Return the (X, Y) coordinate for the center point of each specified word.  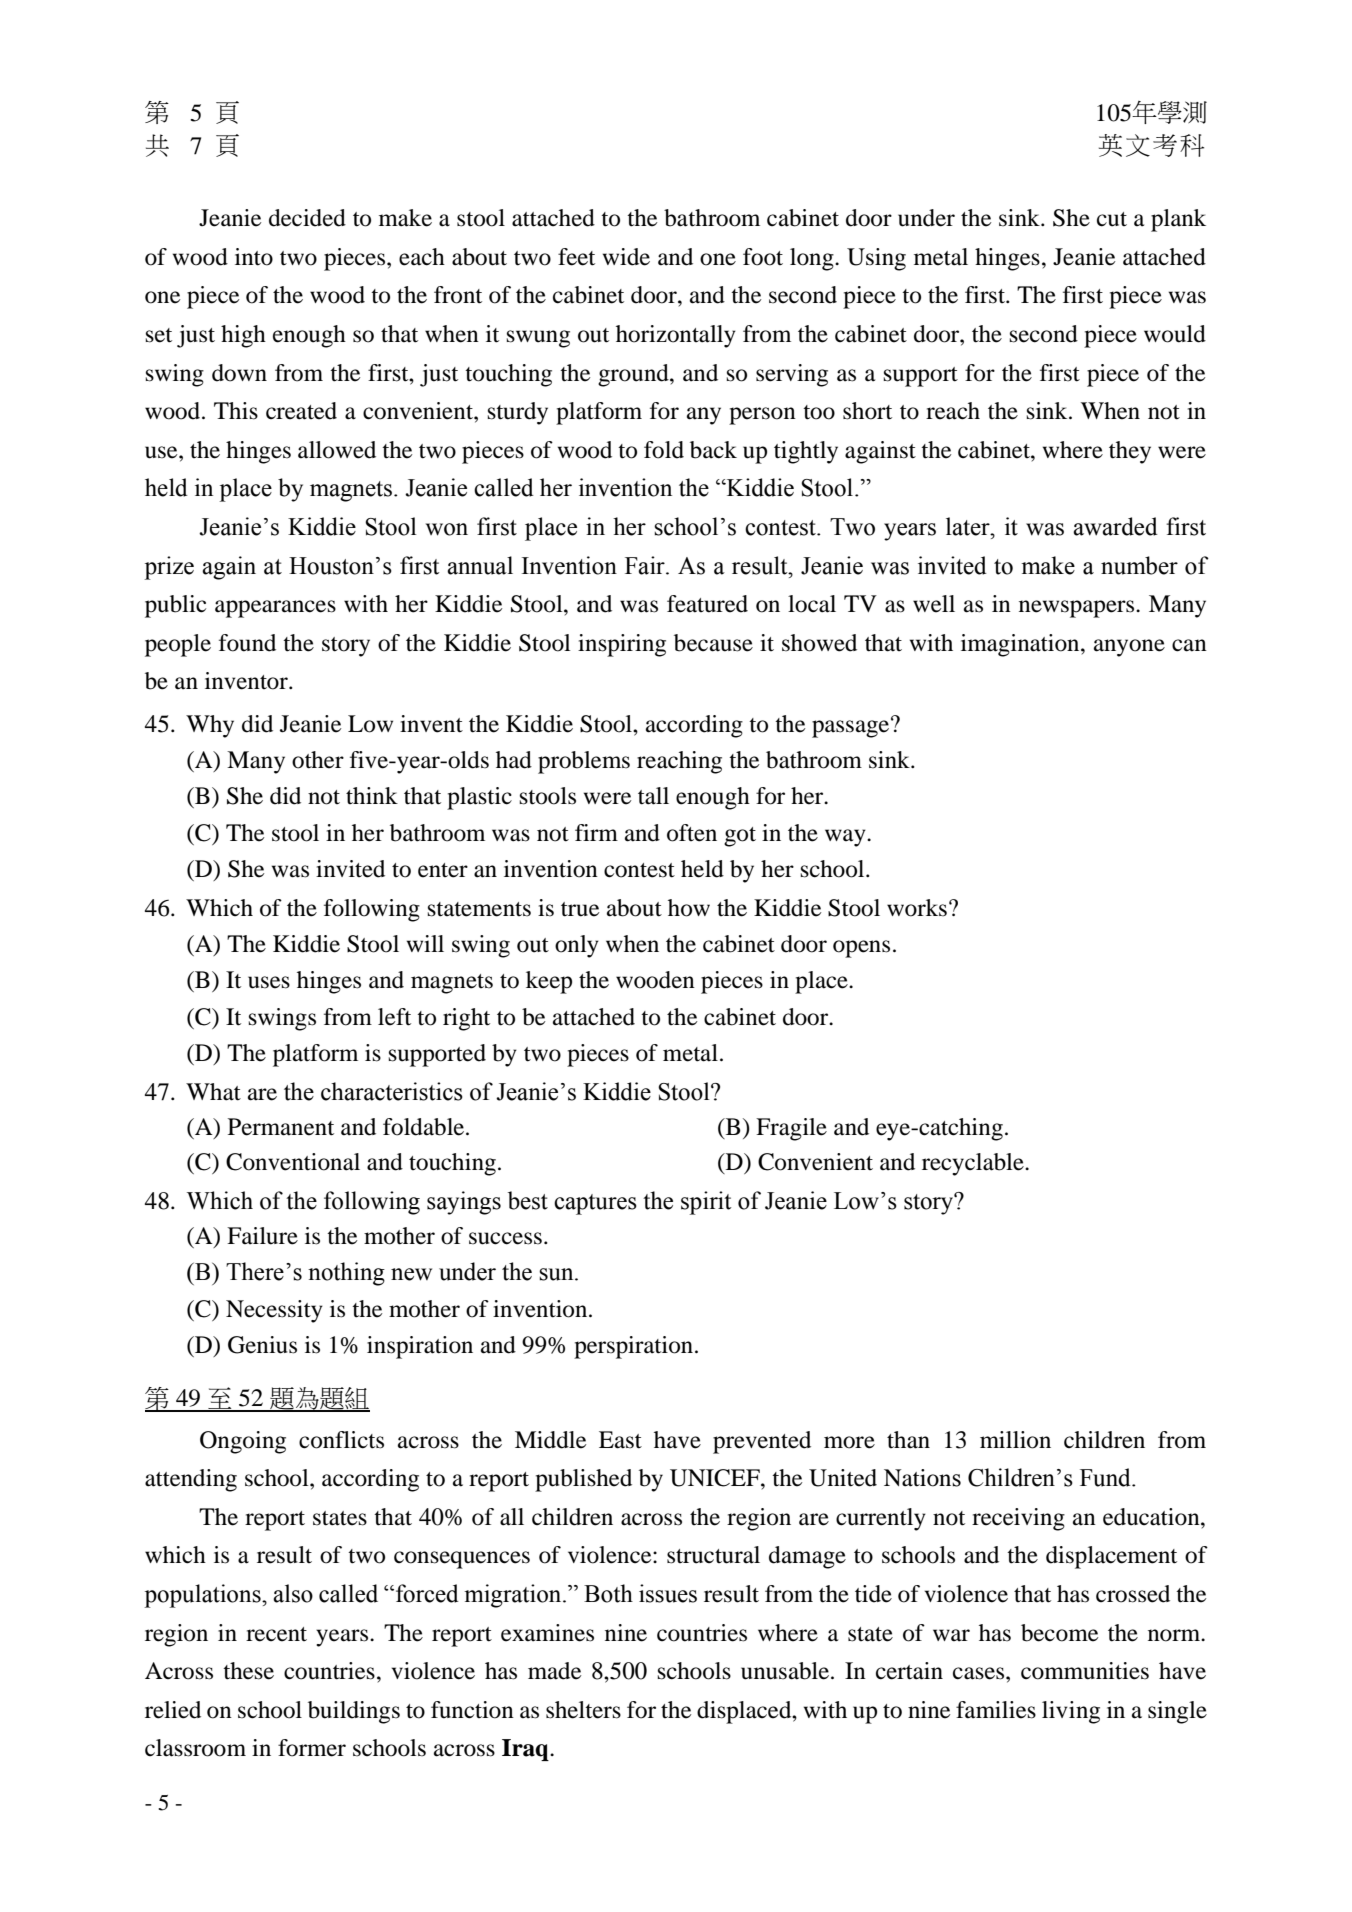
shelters (583, 1710)
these (248, 1671)
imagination (1021, 645)
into (254, 257)
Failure (262, 1236)
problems (584, 762)
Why (210, 726)
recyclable (974, 1164)
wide (626, 257)
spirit (706, 1203)
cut (1112, 219)
